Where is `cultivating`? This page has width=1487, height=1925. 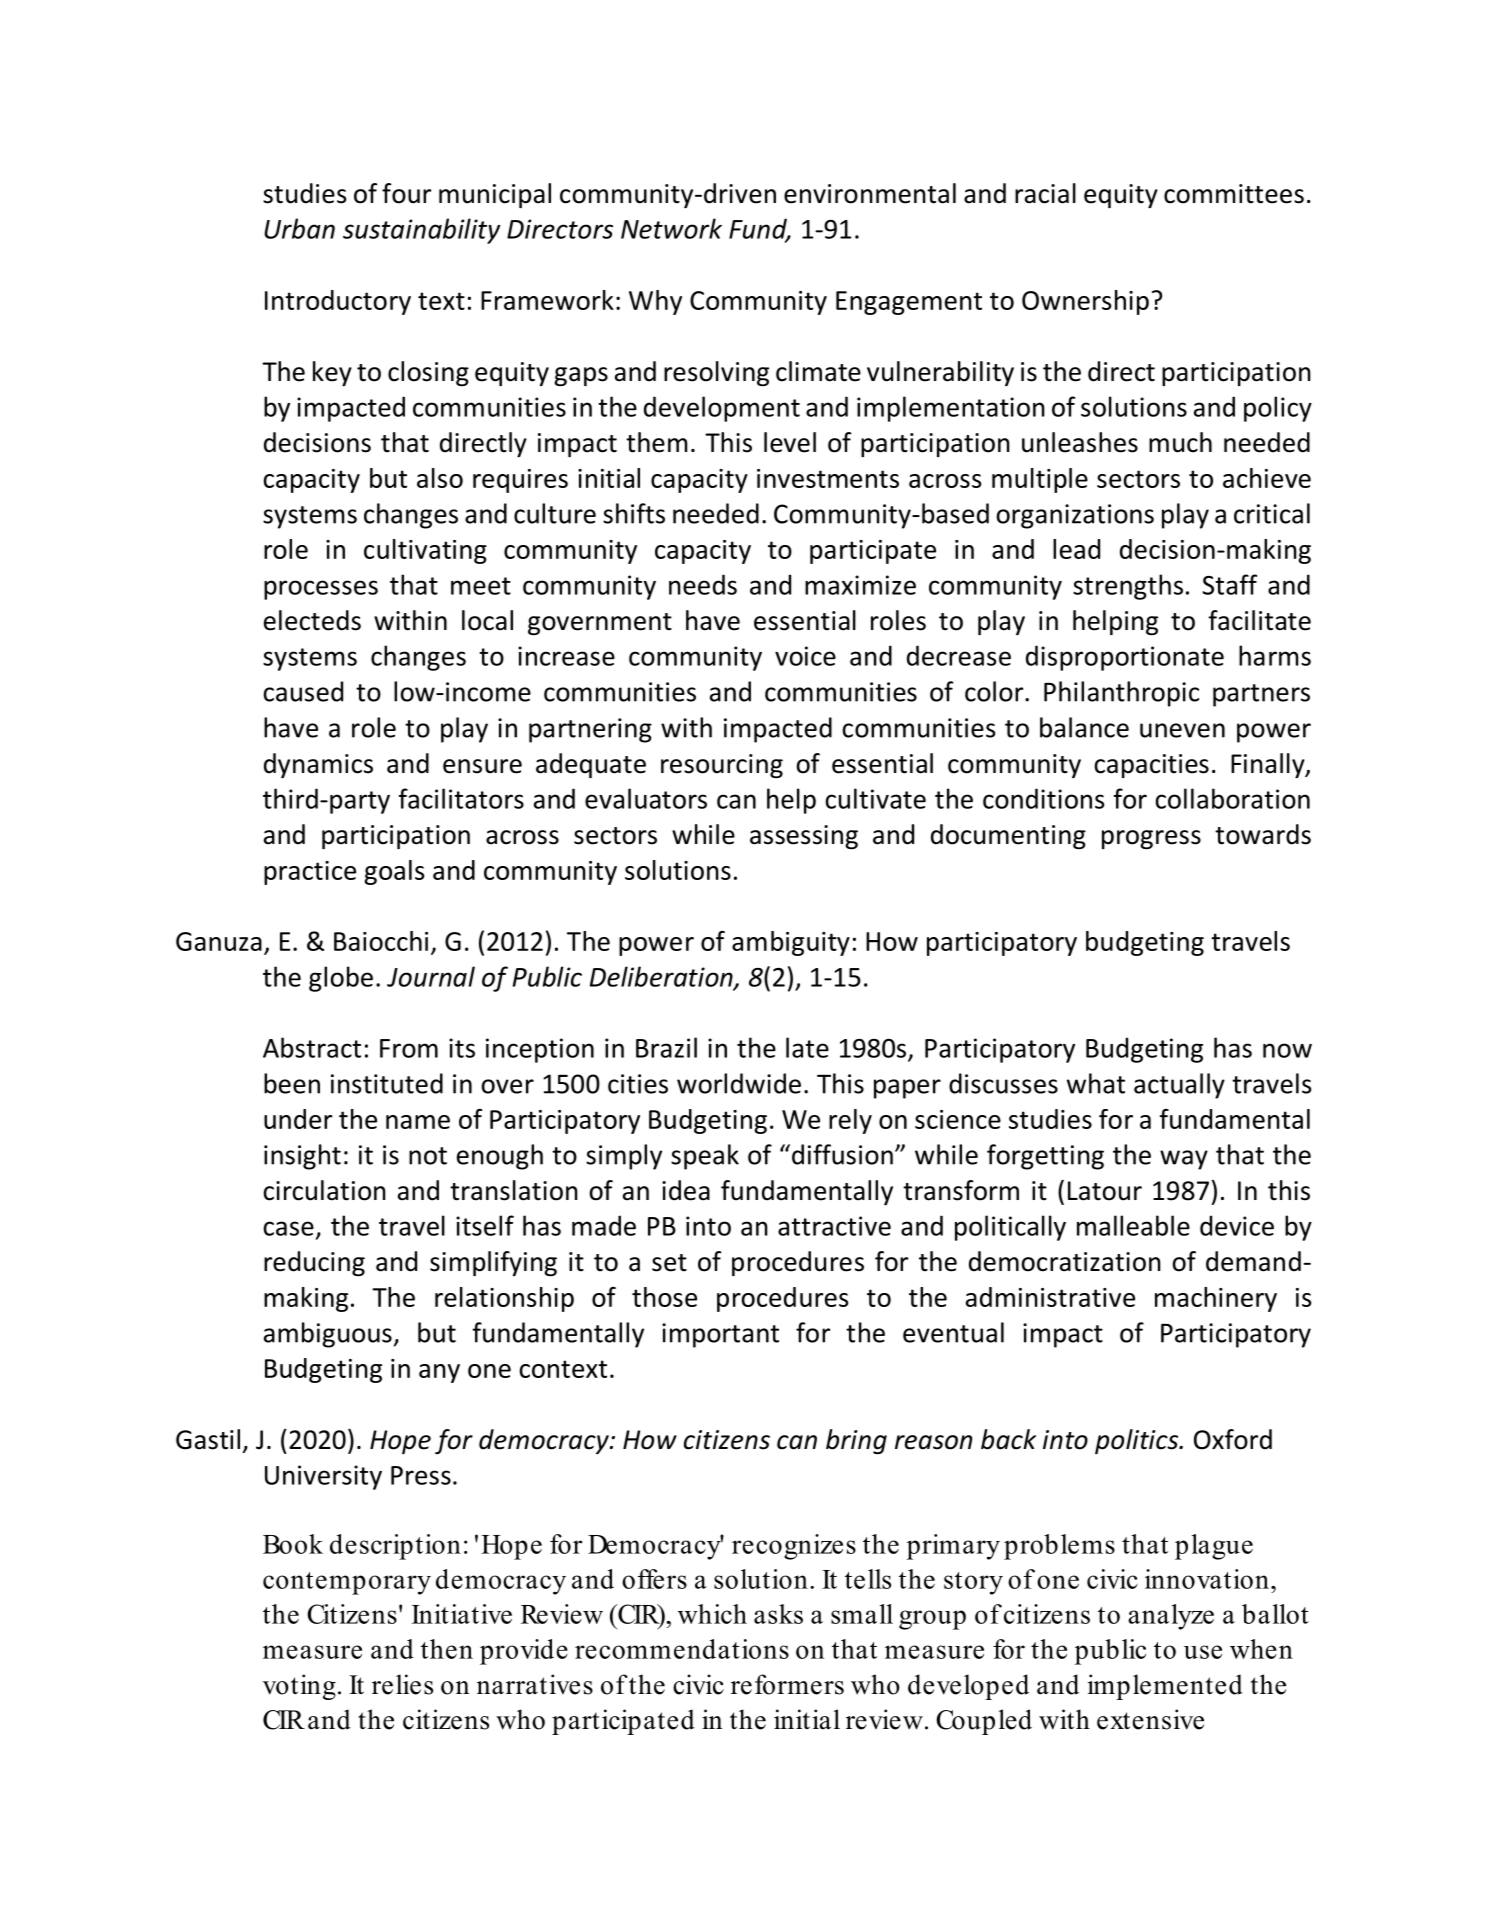 cultivating is located at coordinates (425, 551).
